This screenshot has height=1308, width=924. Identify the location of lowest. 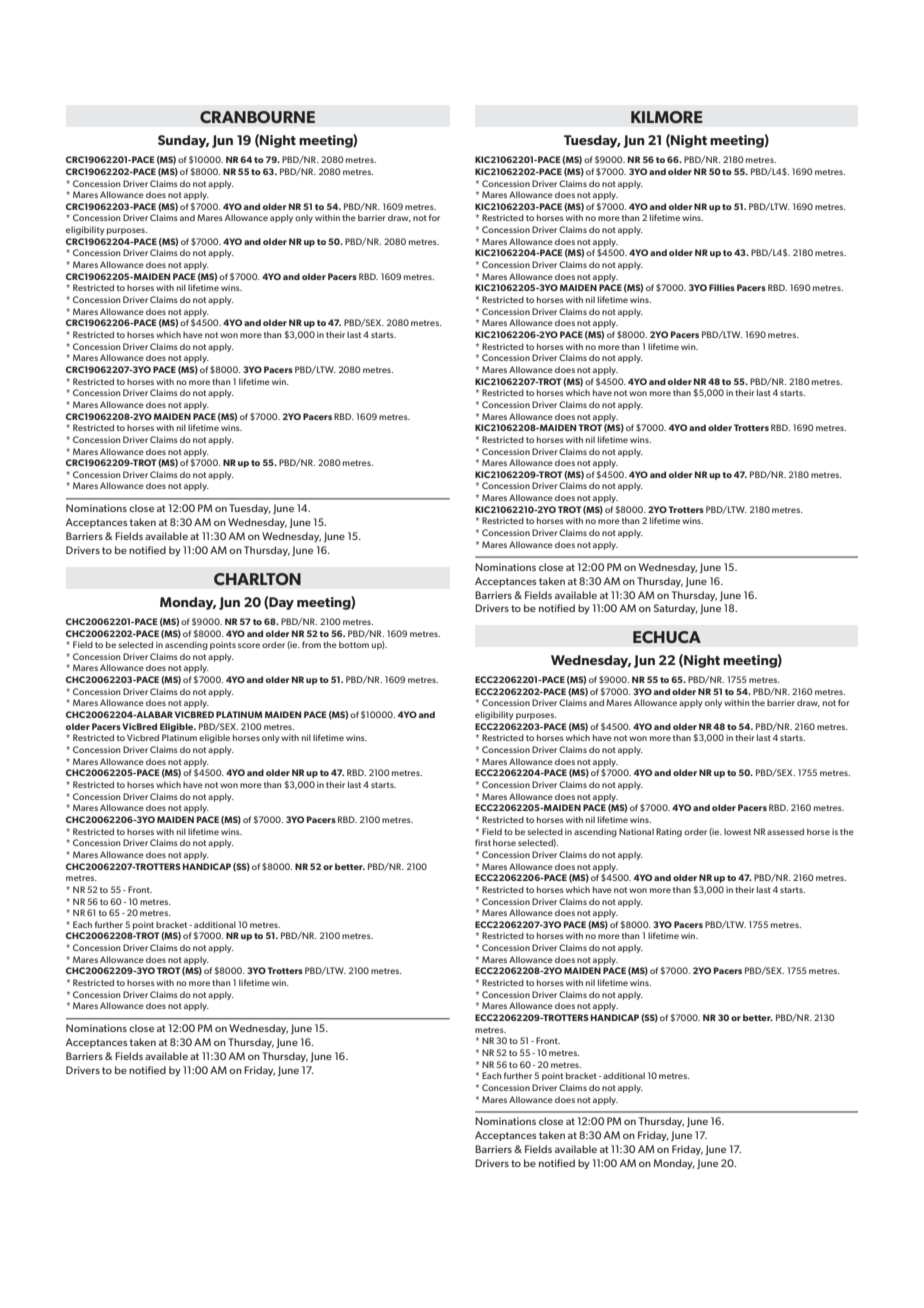
(737, 831).
